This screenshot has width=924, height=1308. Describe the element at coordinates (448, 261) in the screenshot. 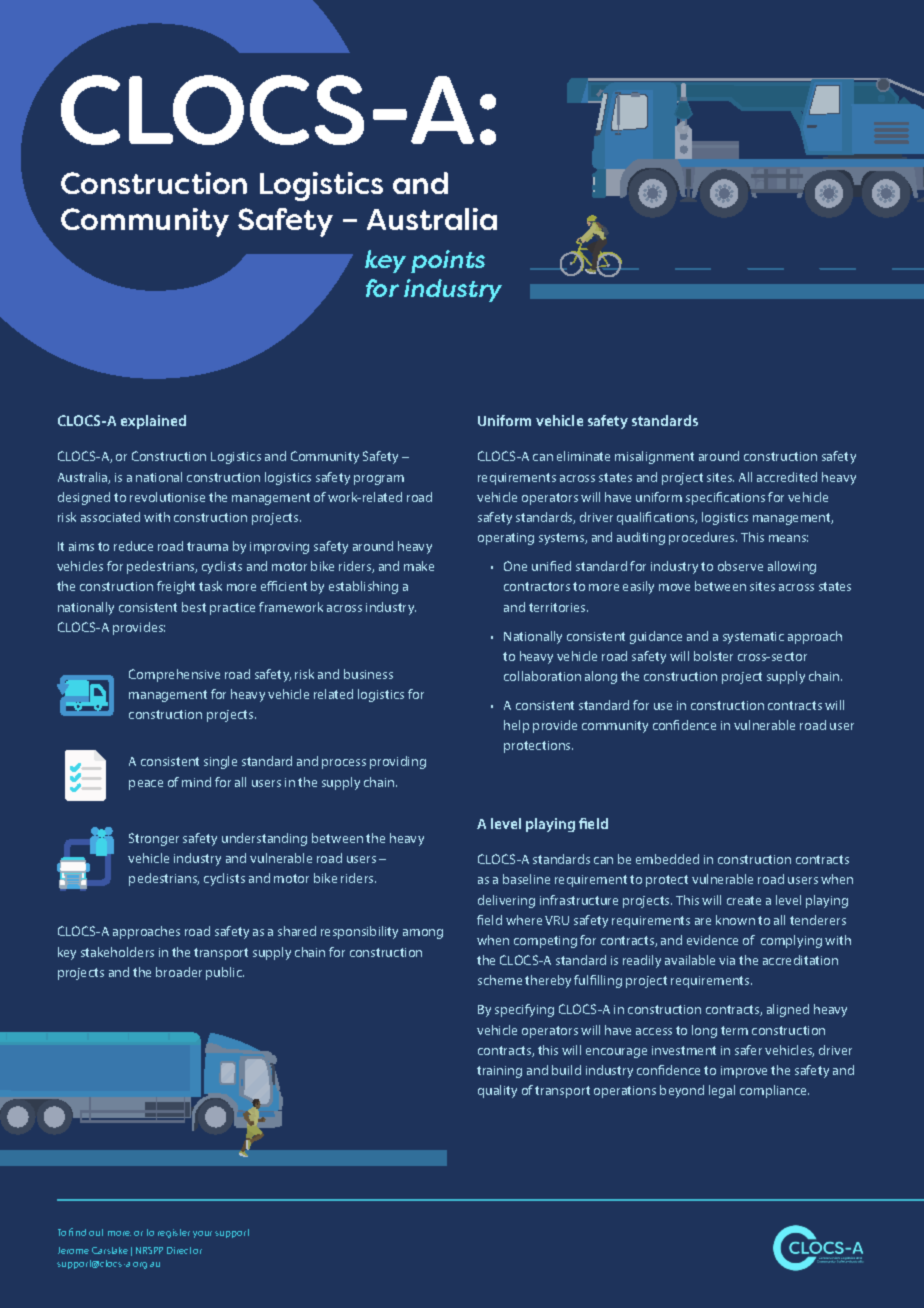

I see `points` at that location.
